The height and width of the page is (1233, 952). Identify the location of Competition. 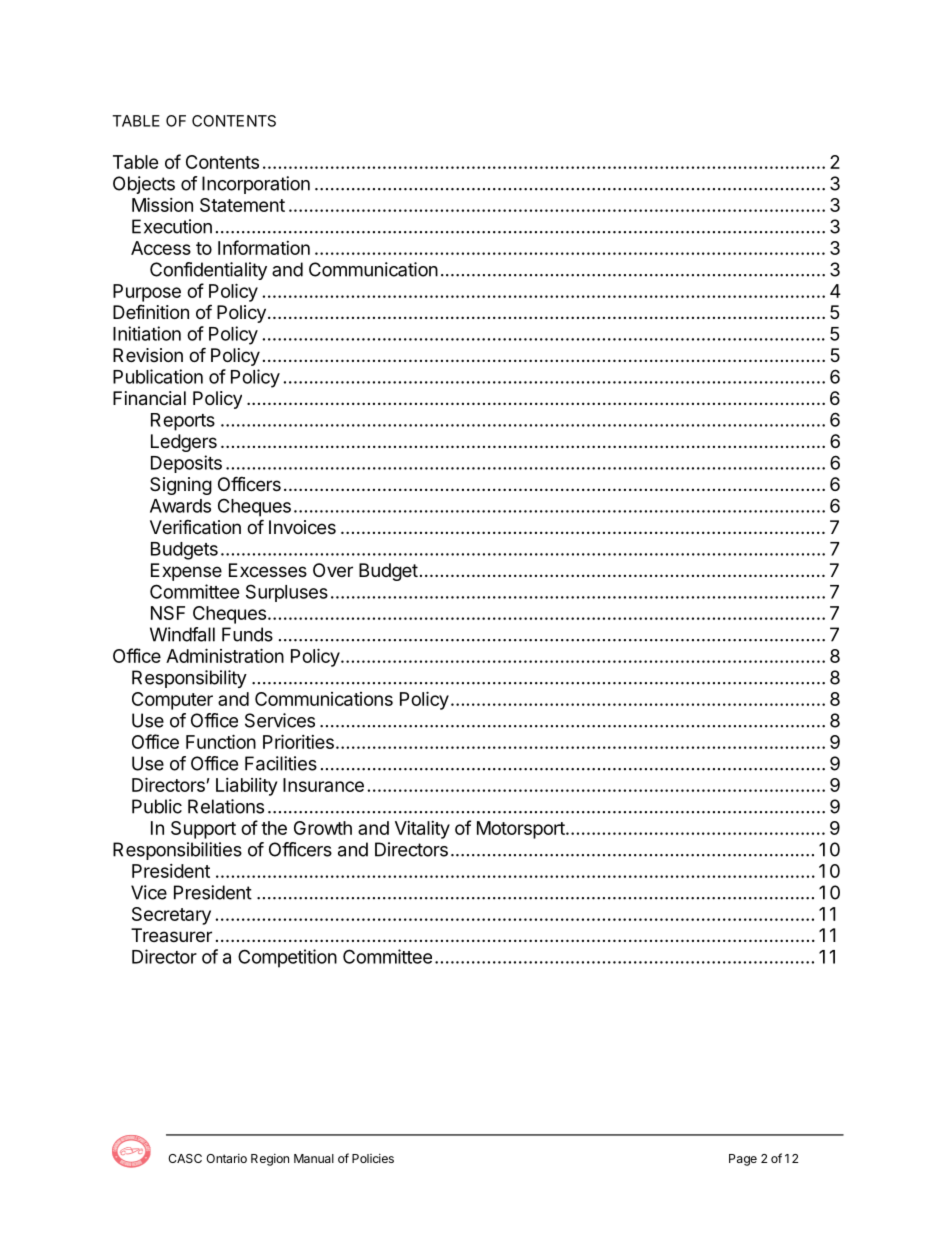
(287, 958).
